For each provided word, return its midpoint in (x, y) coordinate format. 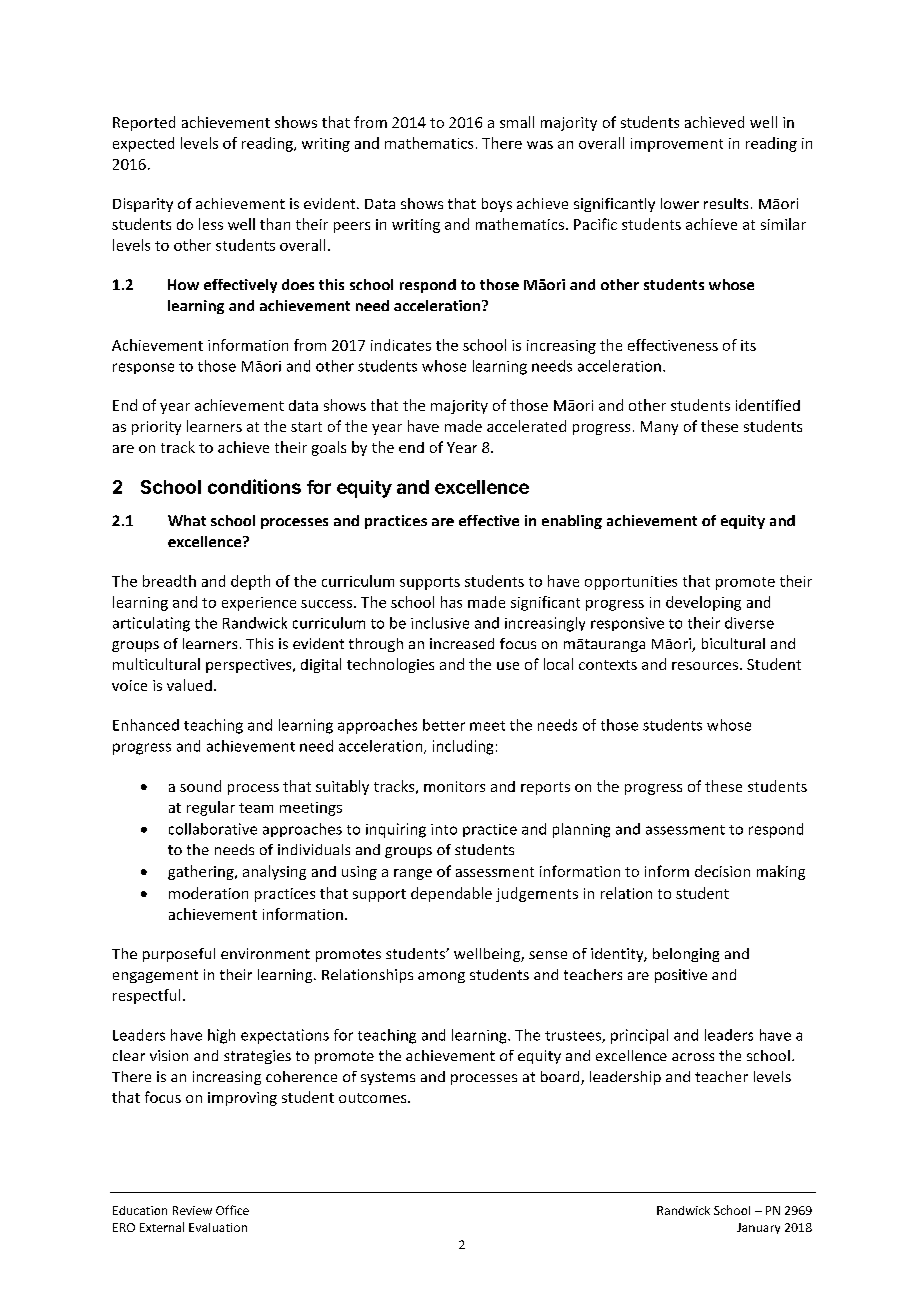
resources (705, 666)
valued (189, 685)
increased (462, 643)
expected (143, 144)
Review (192, 1210)
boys (497, 205)
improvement (677, 145)
